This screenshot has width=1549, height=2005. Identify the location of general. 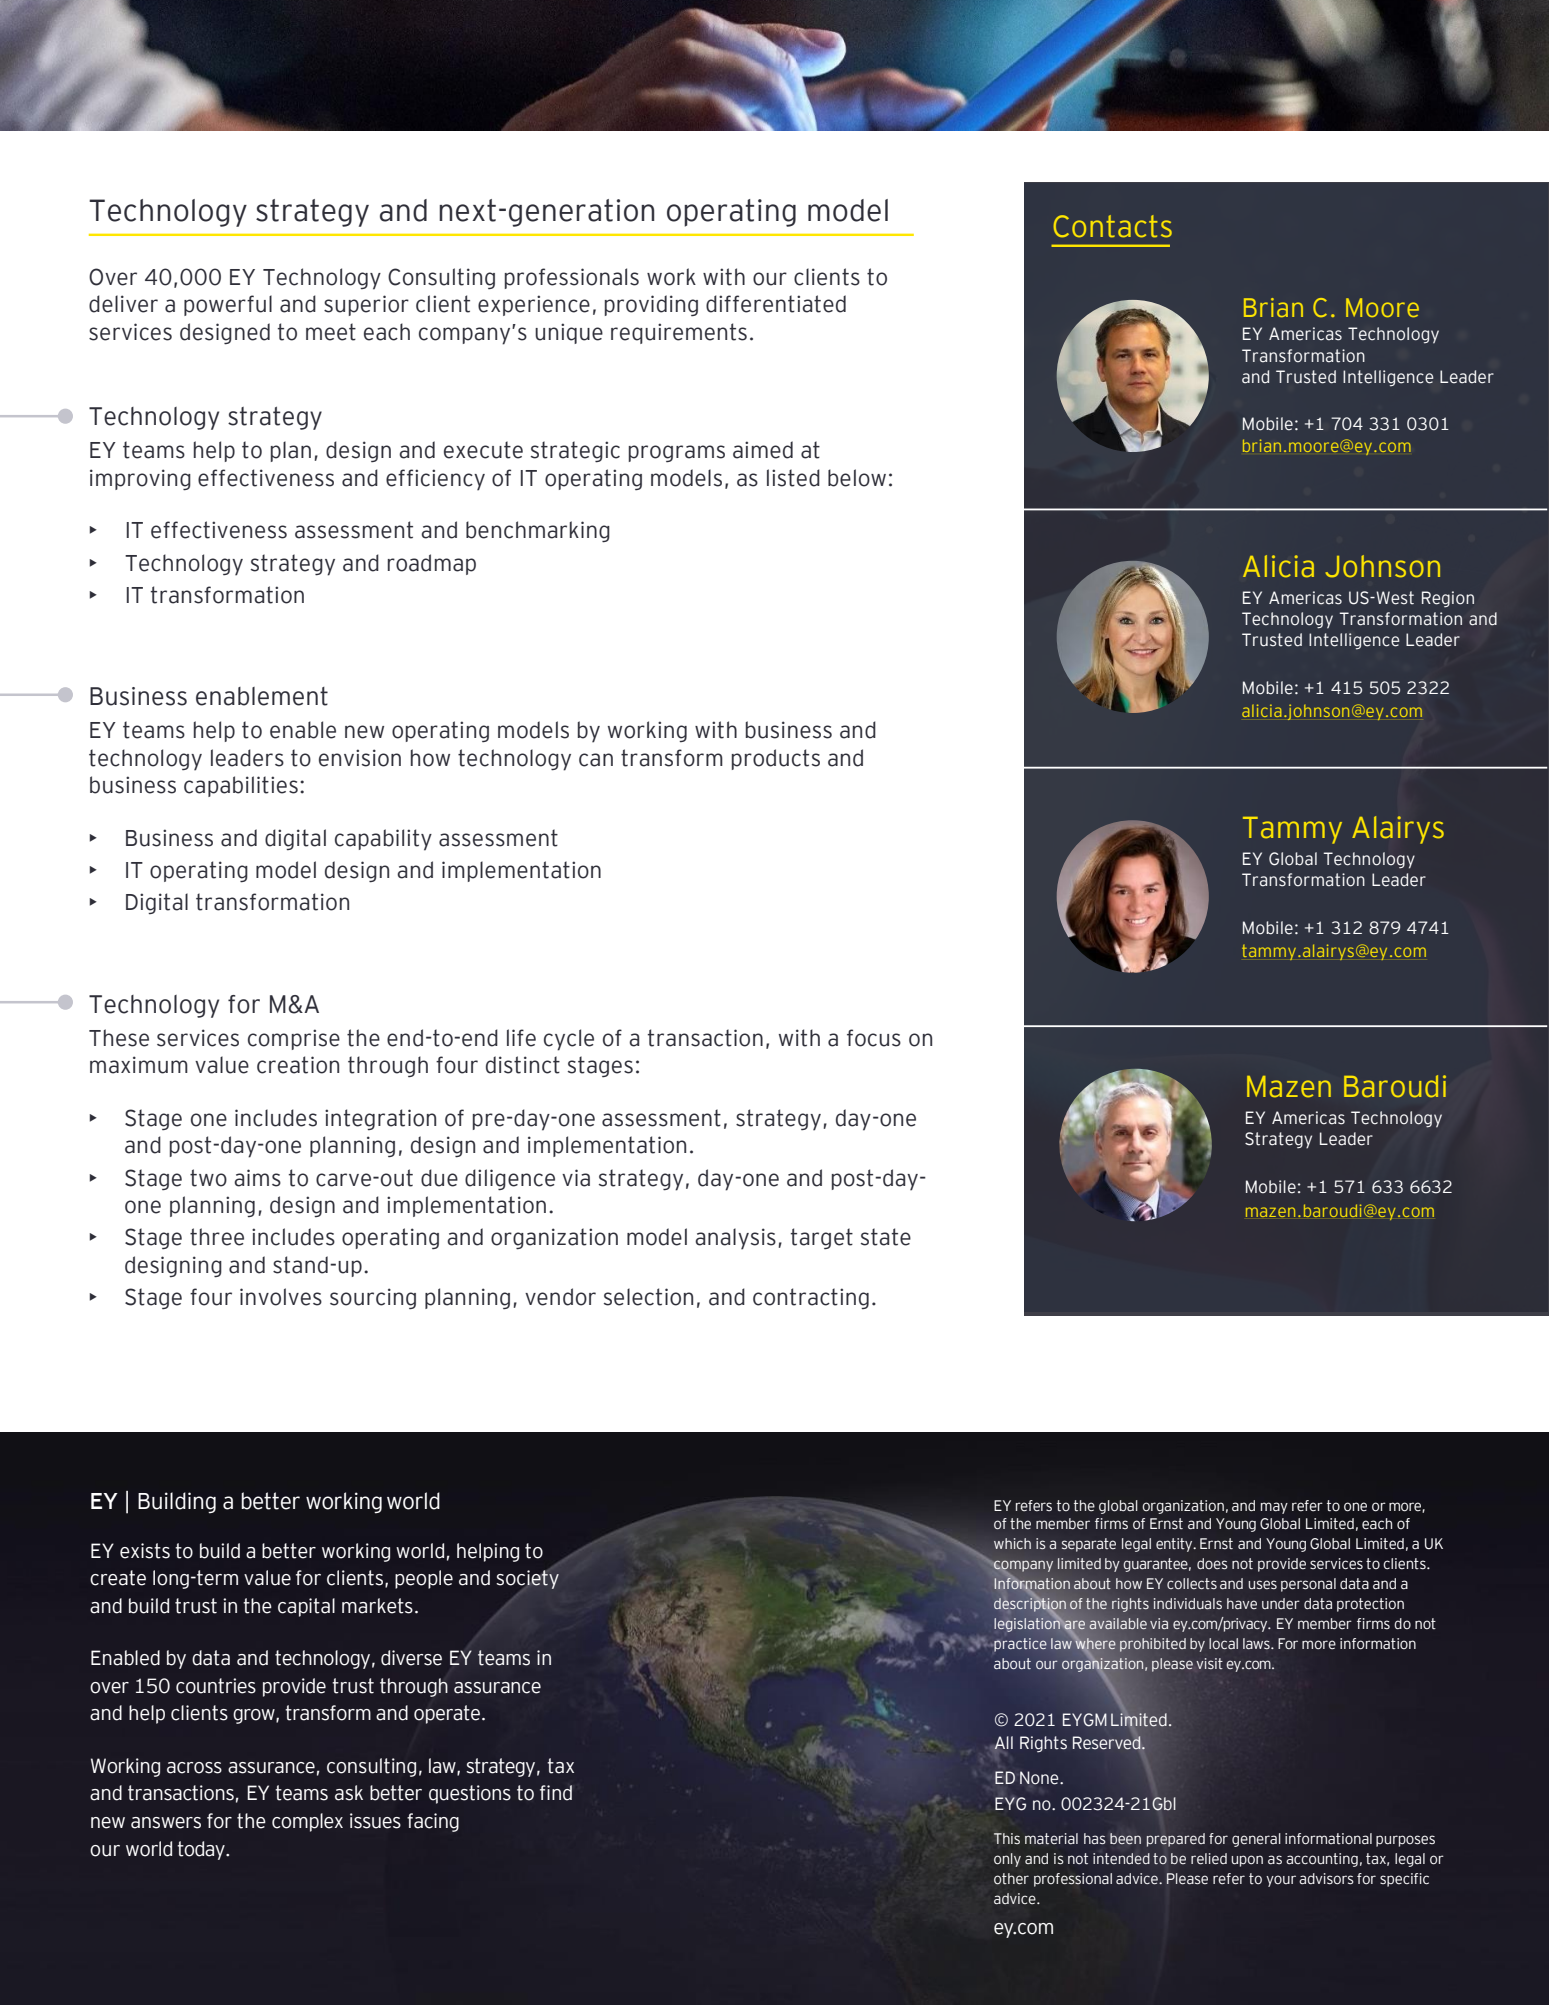
(1256, 1840).
